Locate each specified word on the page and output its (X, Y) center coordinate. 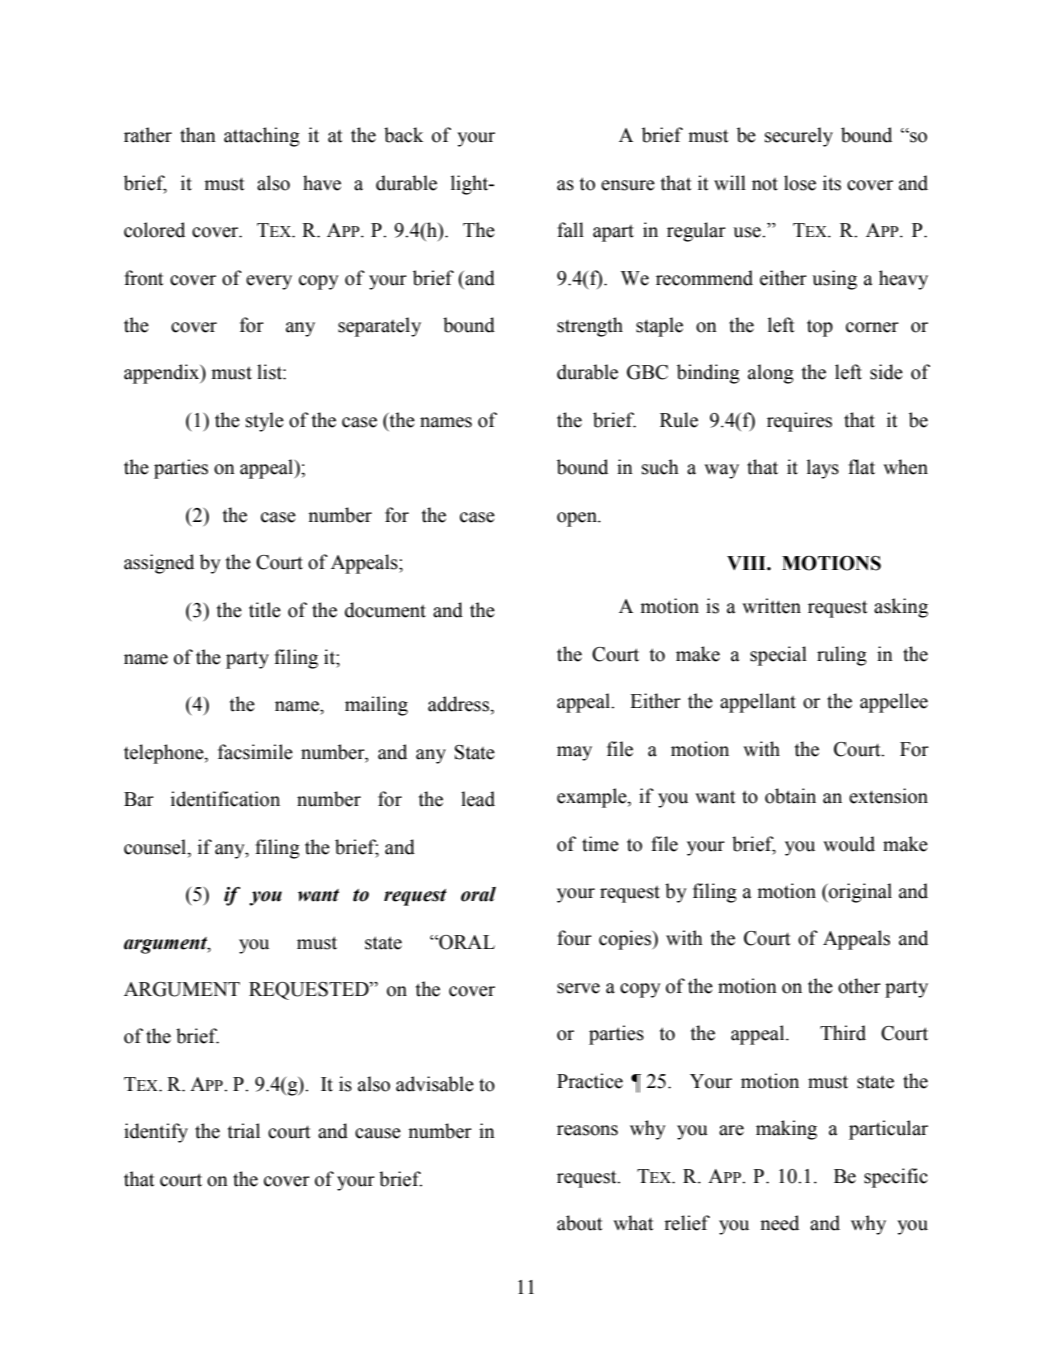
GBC (647, 372)
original (859, 893)
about (579, 1223)
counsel (156, 847)
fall (570, 230)
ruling (842, 656)
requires (799, 422)
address (459, 704)
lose (800, 183)
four (574, 938)
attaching (262, 137)
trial (244, 1131)
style (265, 422)
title (265, 610)
